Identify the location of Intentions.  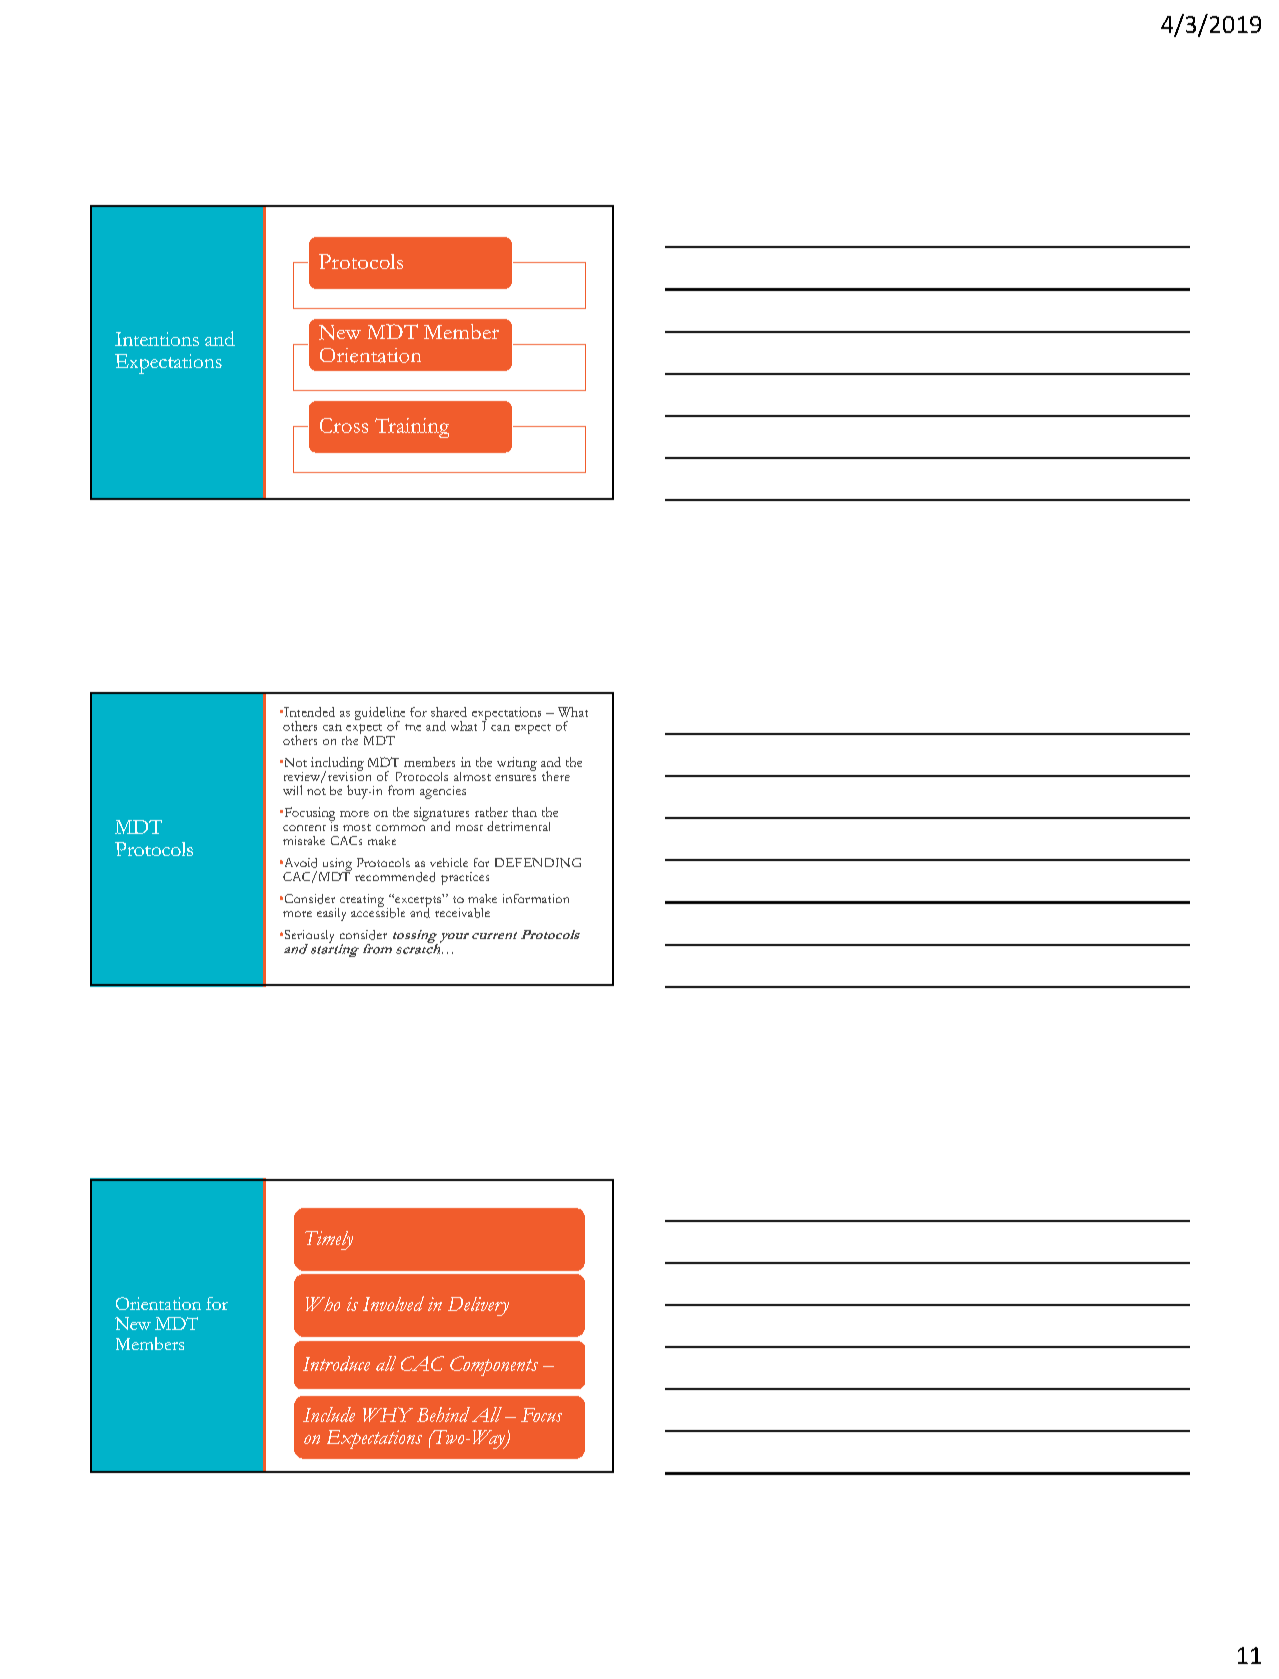
(157, 339).
